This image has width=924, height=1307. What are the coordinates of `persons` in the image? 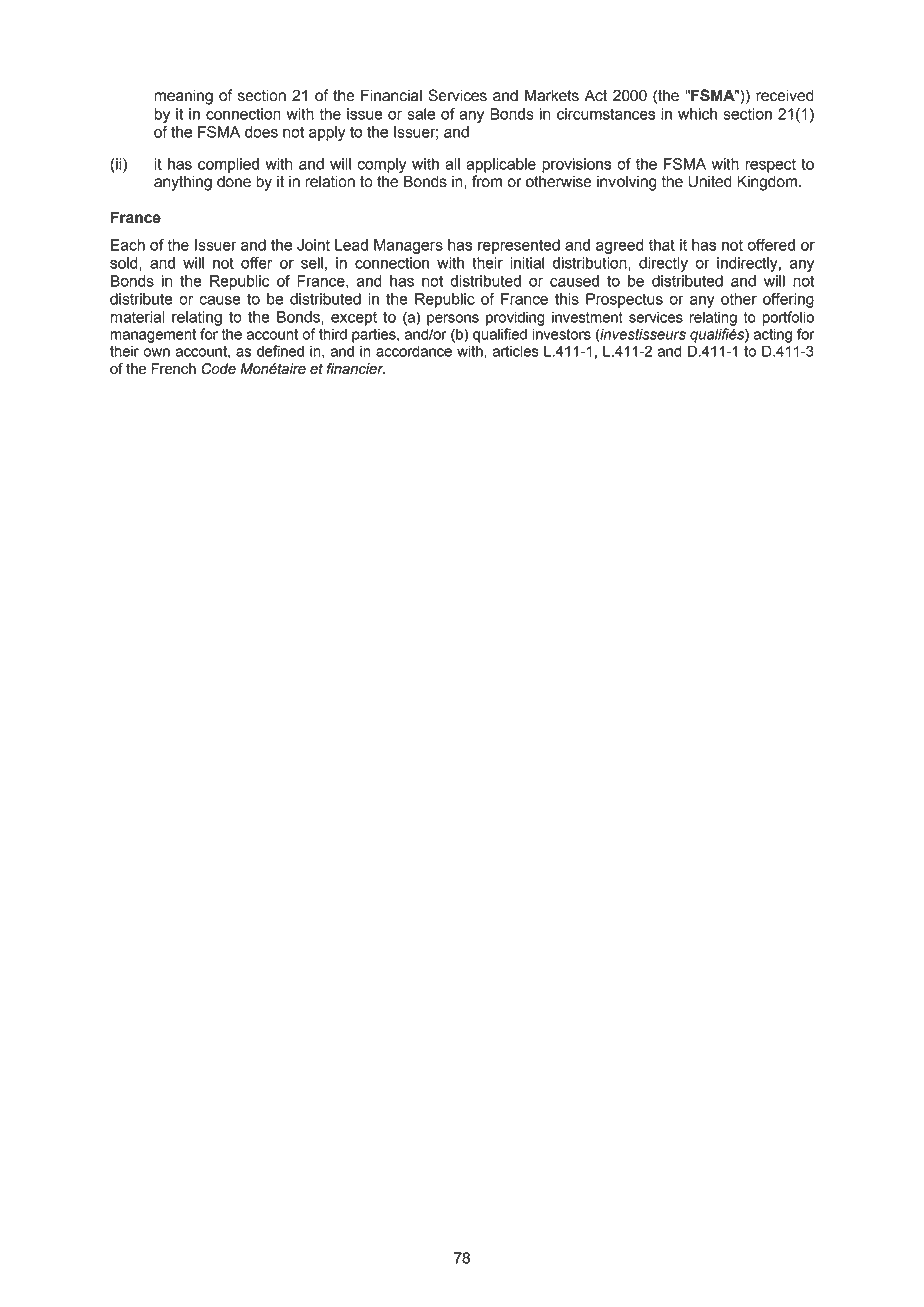 It's located at (453, 320).
